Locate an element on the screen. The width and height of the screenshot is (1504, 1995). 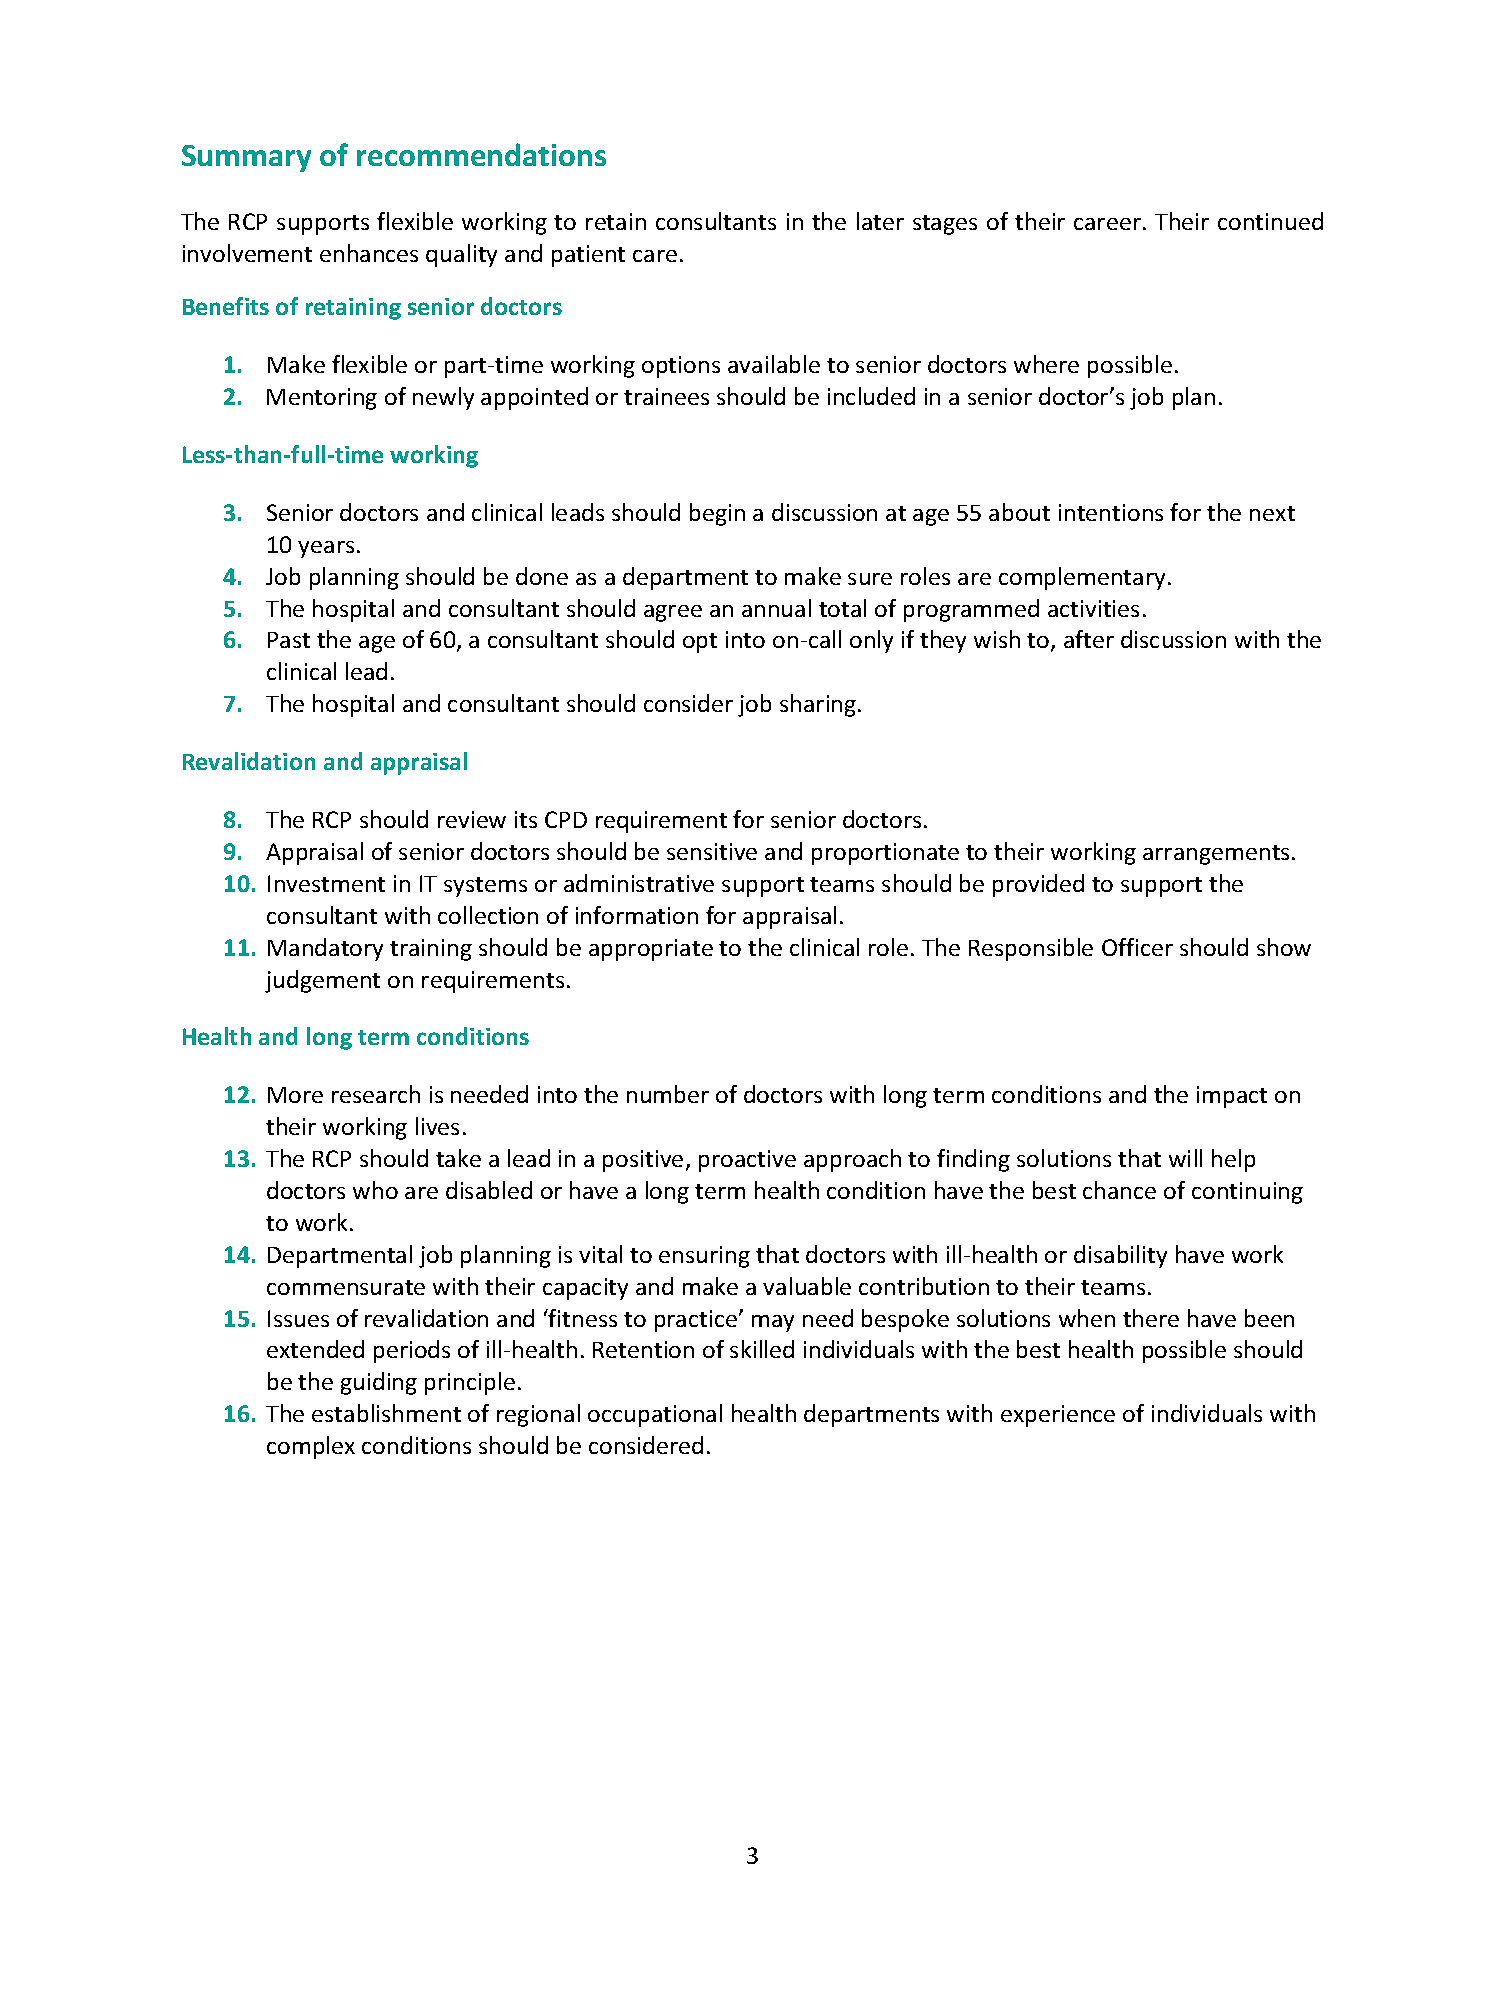
review is located at coordinates (472, 819).
